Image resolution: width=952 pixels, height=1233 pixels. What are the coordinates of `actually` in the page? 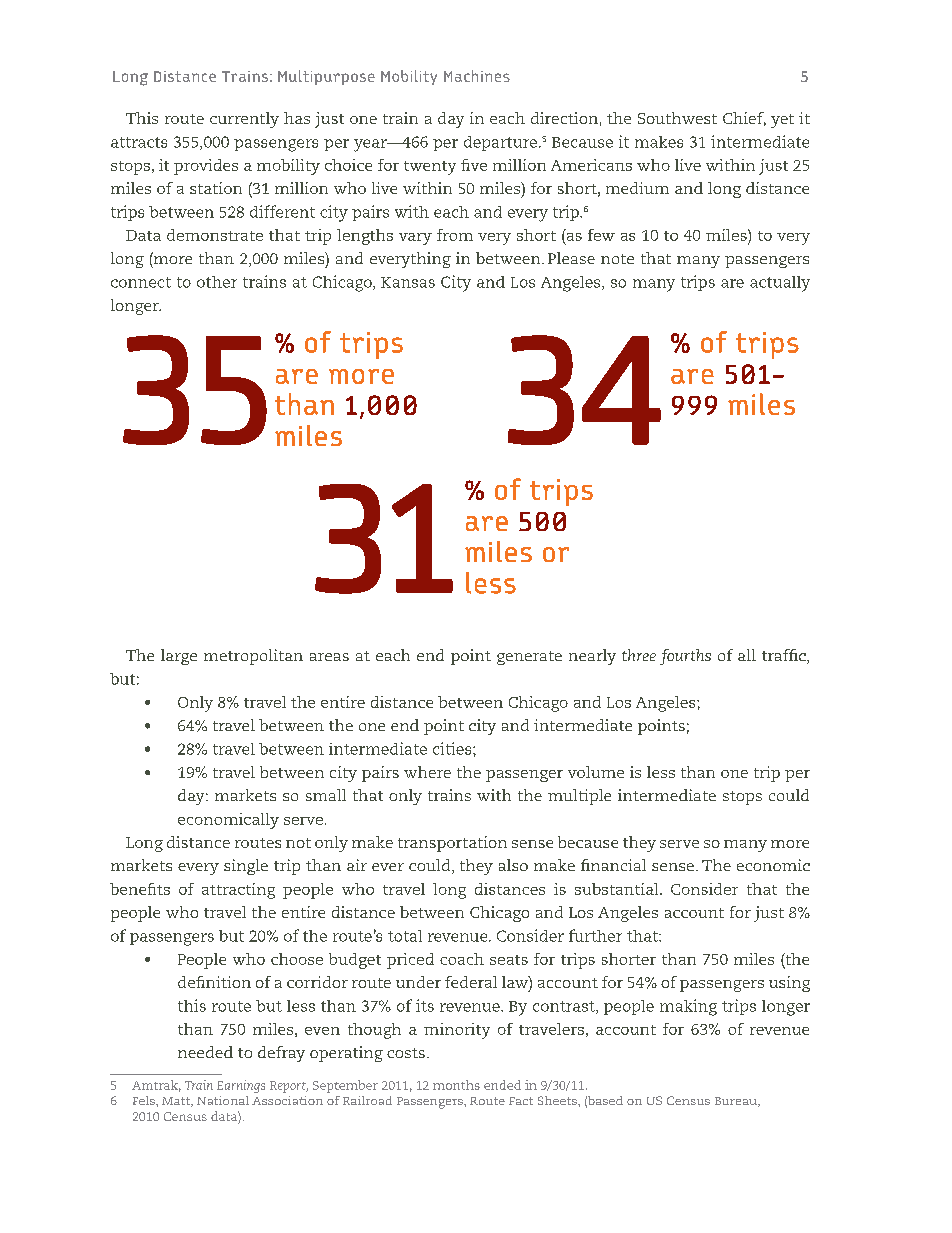 It's located at (780, 284).
